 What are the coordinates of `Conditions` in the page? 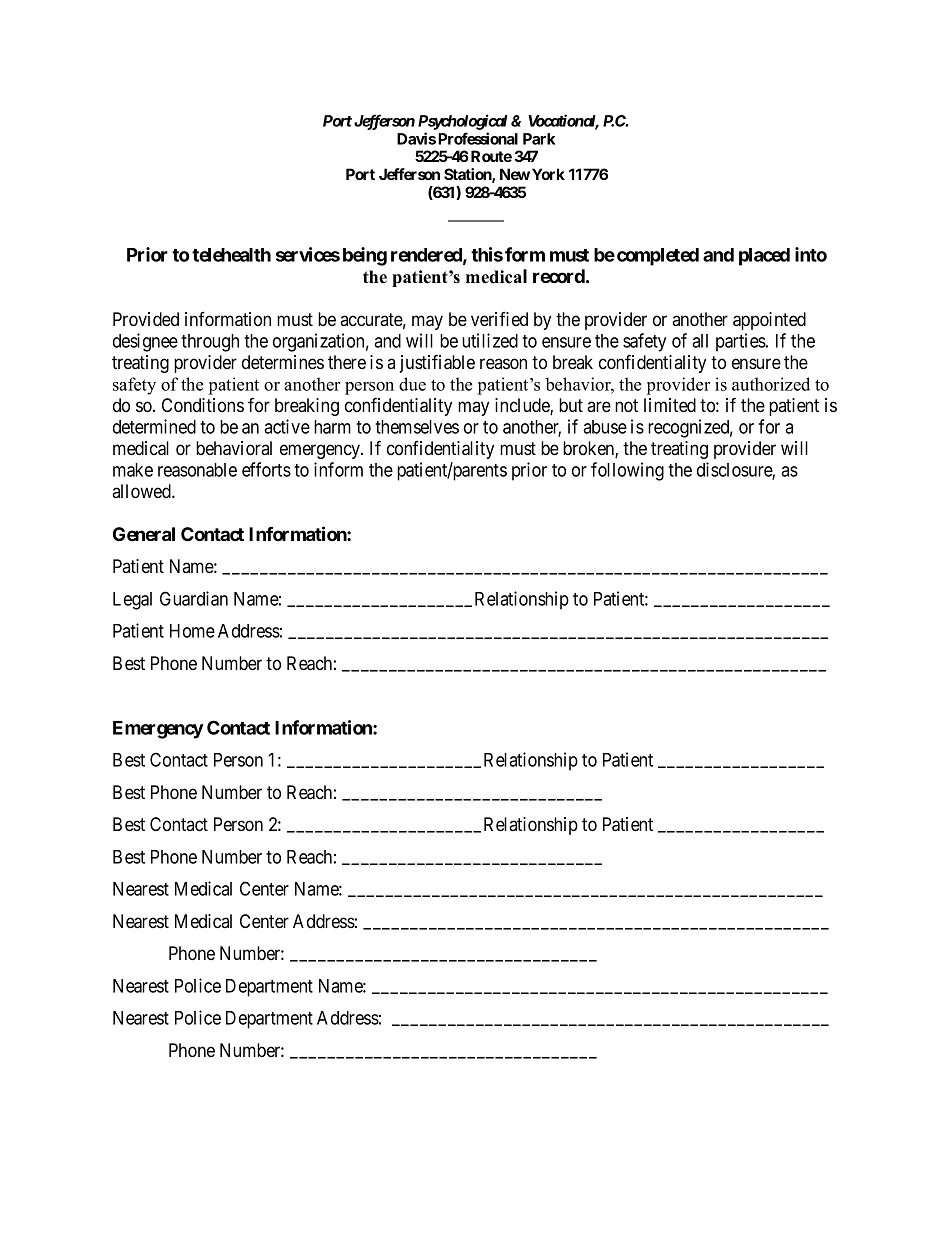 It's located at (203, 405).
